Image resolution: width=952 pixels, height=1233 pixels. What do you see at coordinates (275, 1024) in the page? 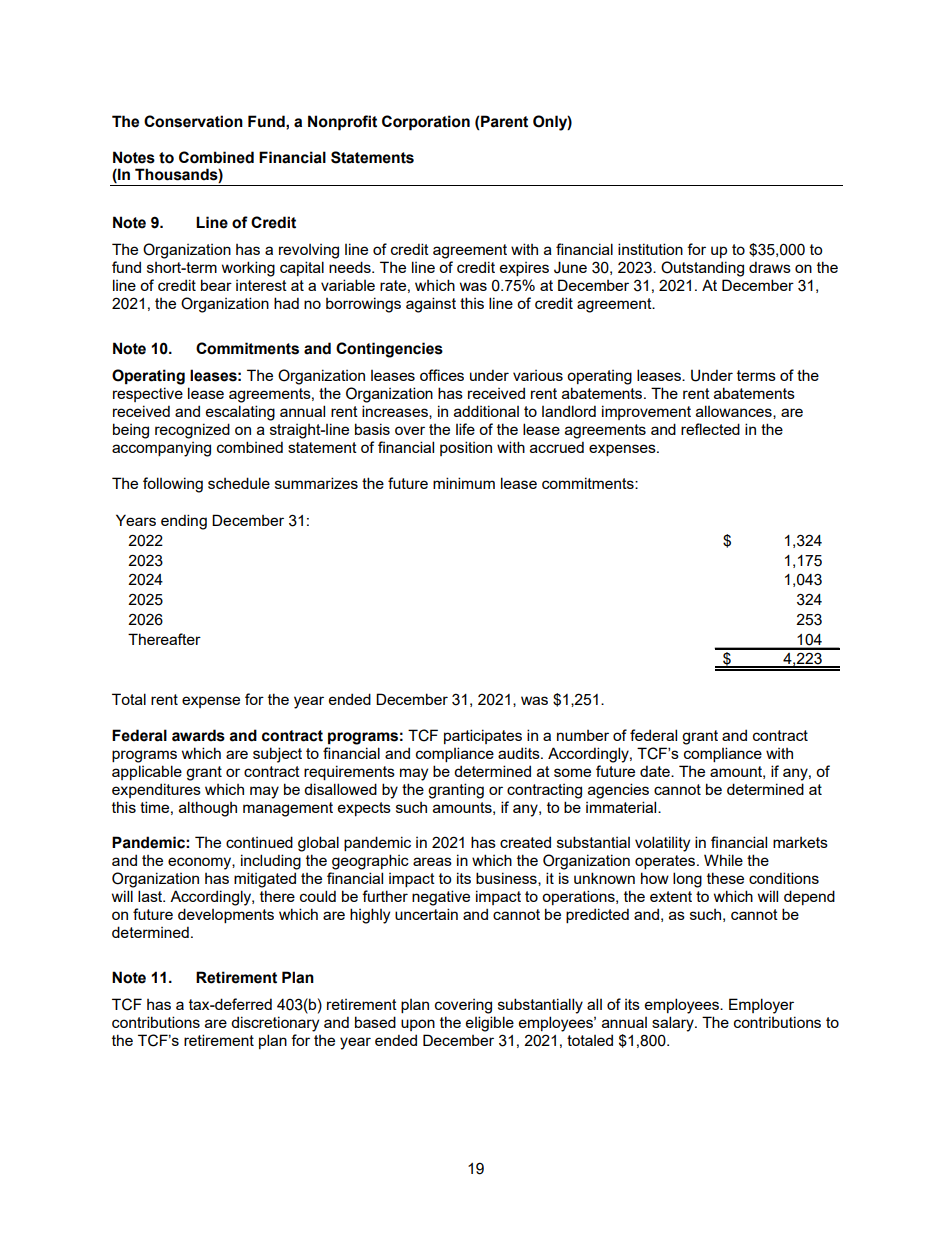
I see `discretionary` at bounding box center [275, 1024].
